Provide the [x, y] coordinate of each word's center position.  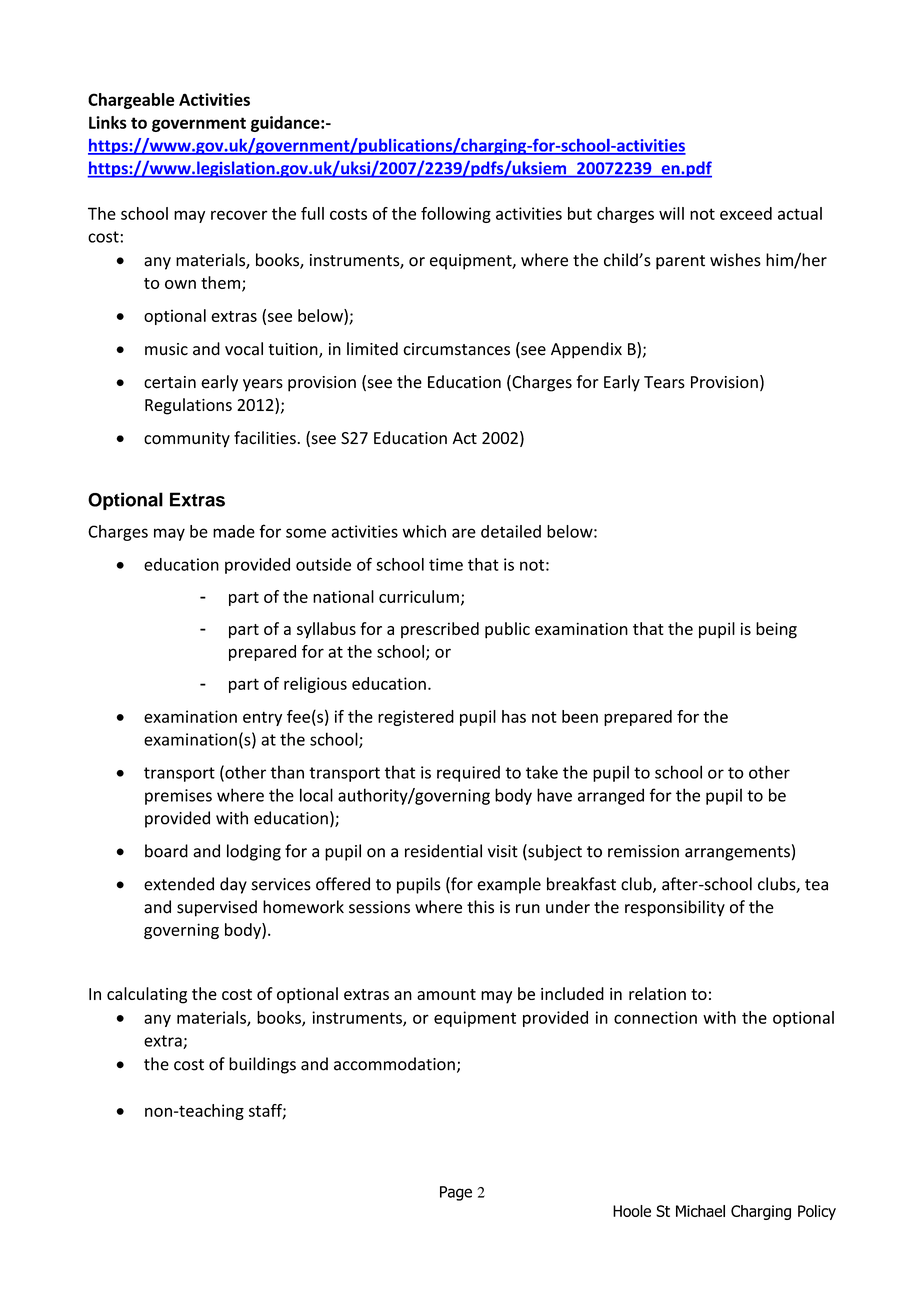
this [480, 907]
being [776, 630]
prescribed [440, 630]
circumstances [456, 349]
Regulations [188, 406]
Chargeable [131, 101]
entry [262, 718]
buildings [262, 1065]
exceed [746, 213]
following [456, 215]
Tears [664, 382]
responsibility [675, 908]
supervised [217, 908]
